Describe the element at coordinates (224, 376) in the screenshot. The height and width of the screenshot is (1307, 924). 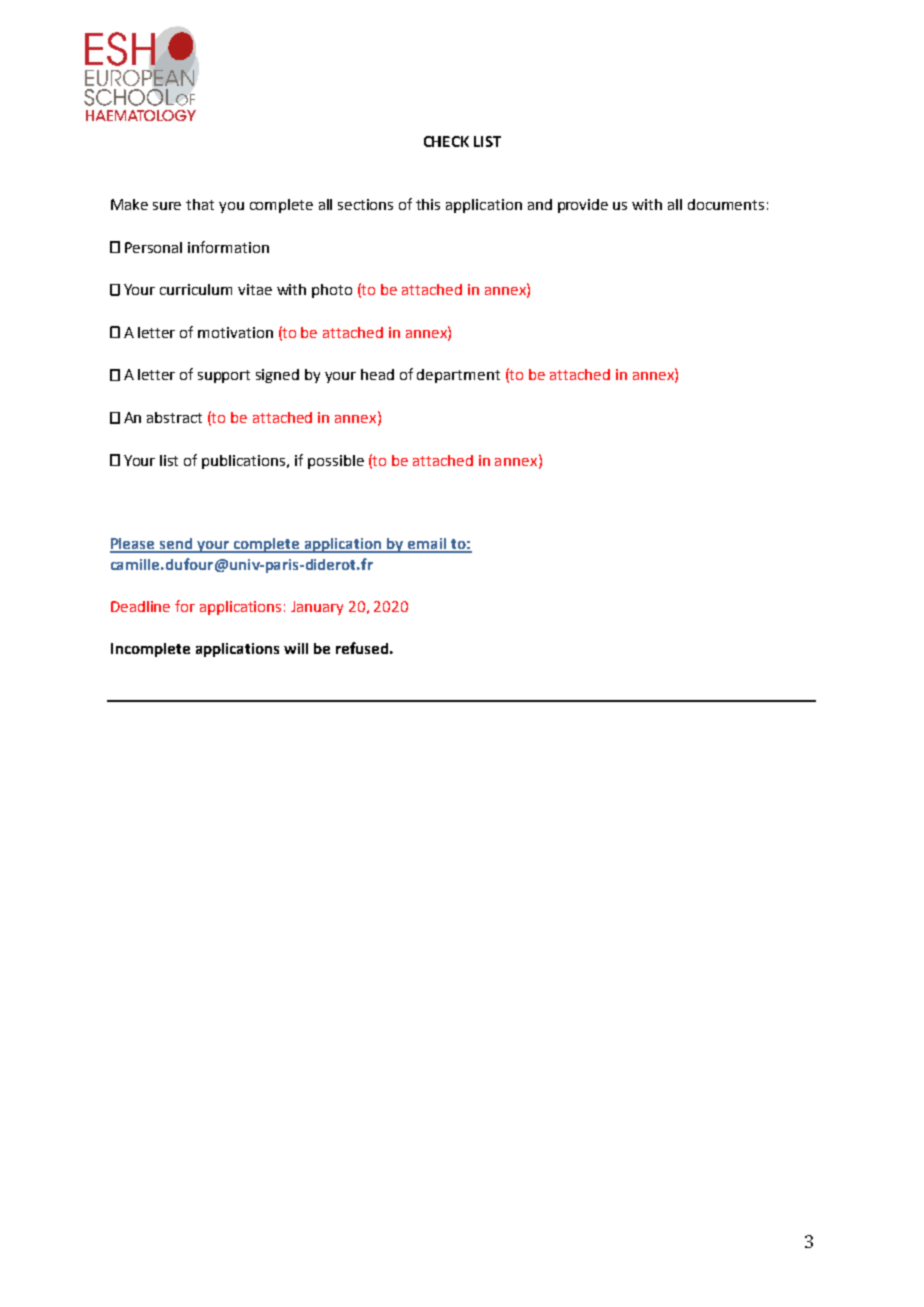
I see `support` at that location.
